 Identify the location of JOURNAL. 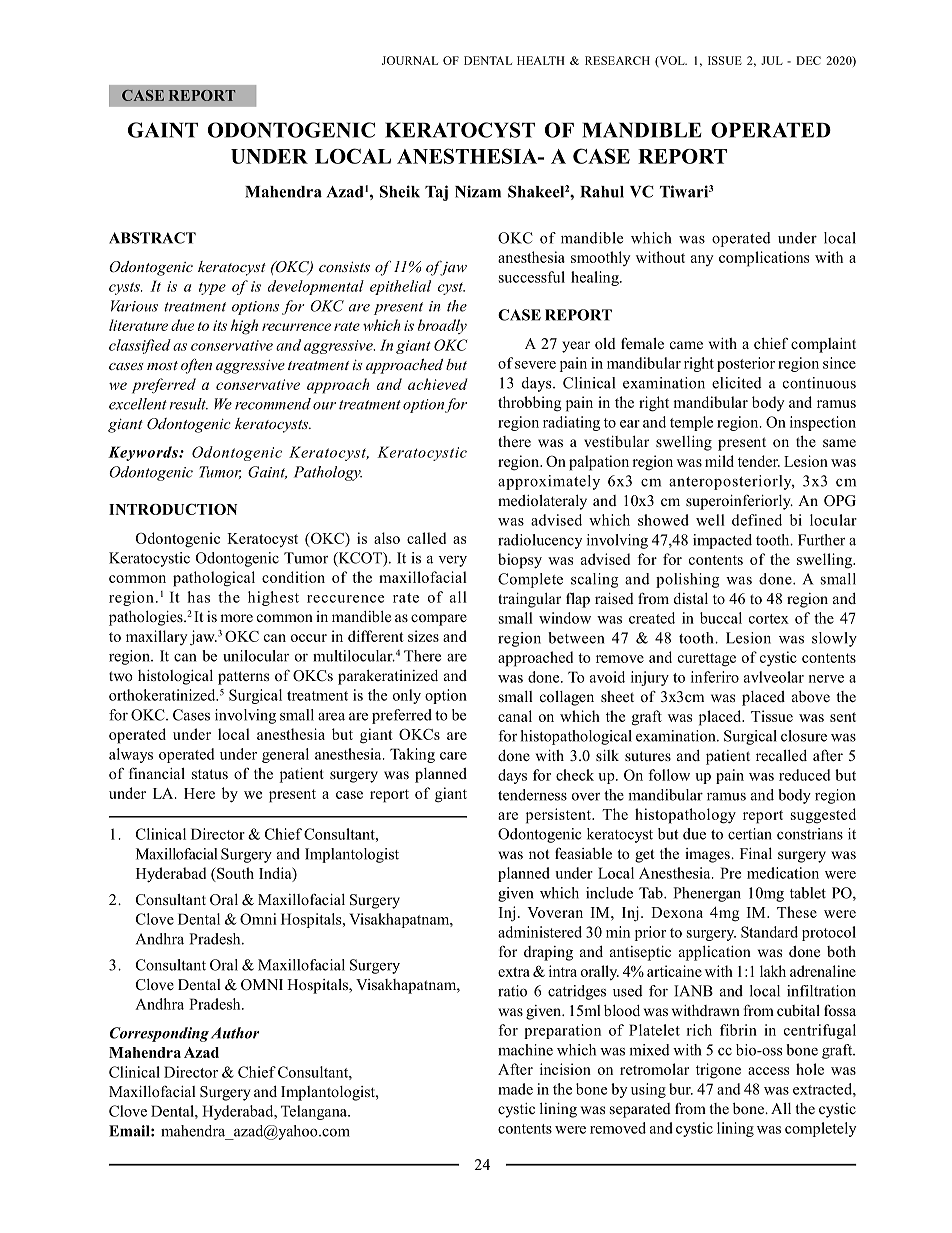
(410, 60).
